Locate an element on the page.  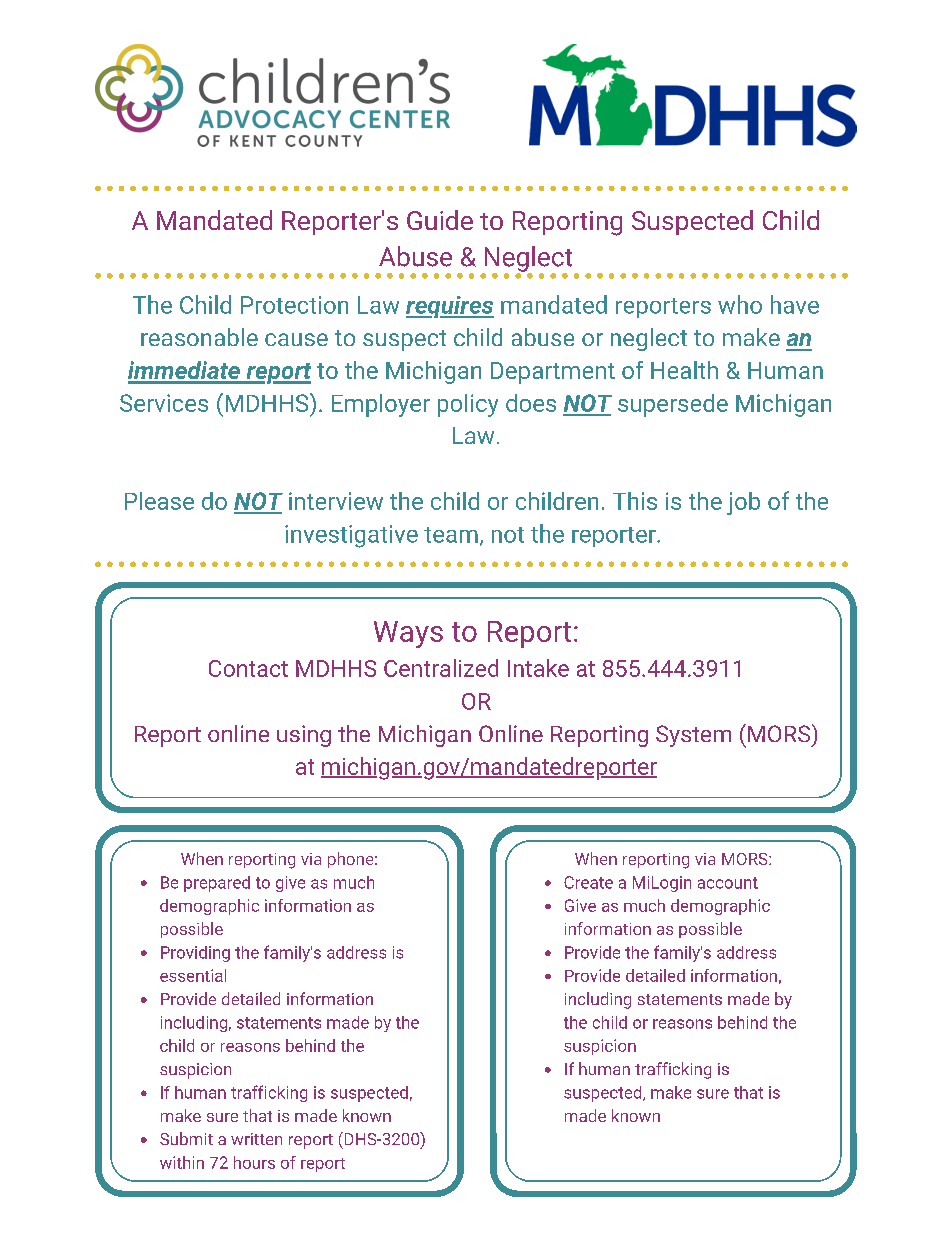
Guide is located at coordinates (440, 220).
